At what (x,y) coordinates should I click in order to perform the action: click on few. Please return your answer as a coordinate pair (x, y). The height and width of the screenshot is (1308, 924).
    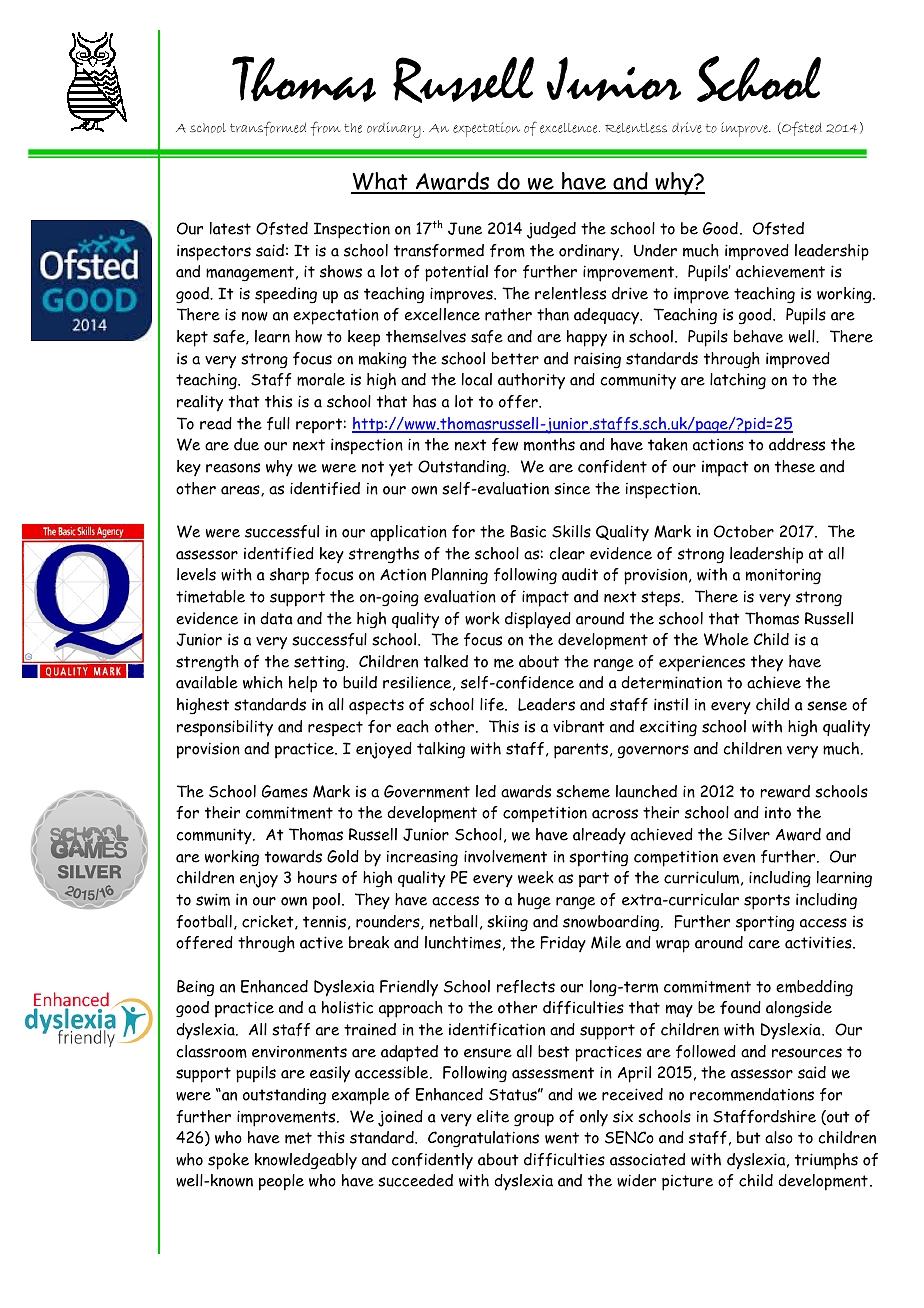
    Looking at the image, I should click on (505, 444).
